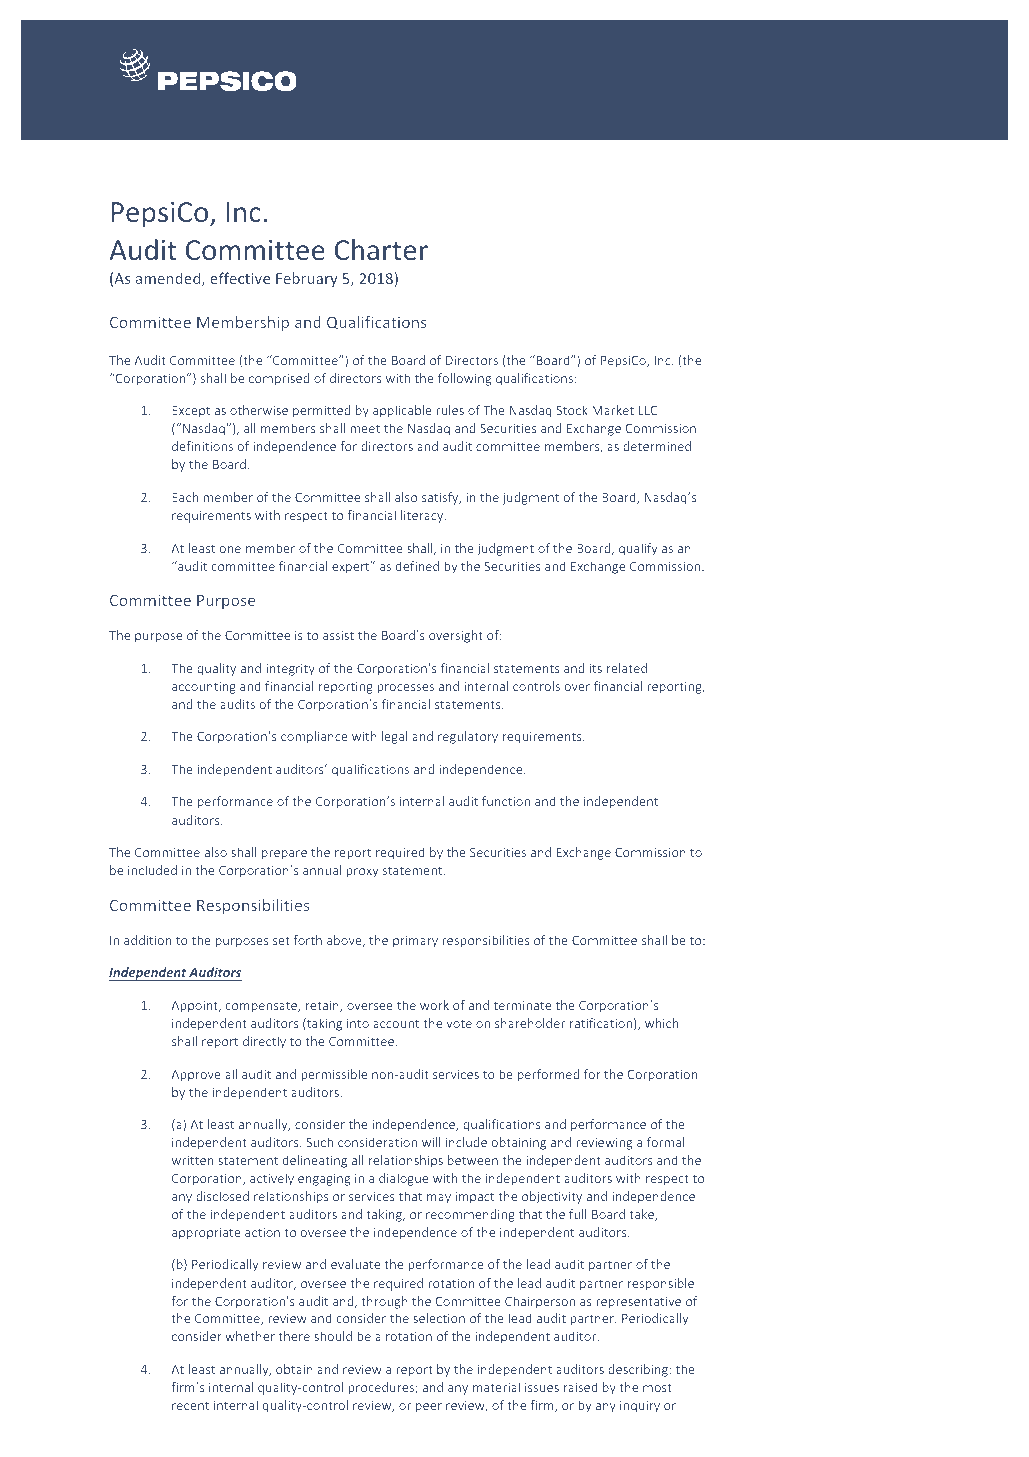 Image resolution: width=1029 pixels, height=1457 pixels. What do you see at coordinates (362, 873) in the page?
I see `proxy` at bounding box center [362, 873].
